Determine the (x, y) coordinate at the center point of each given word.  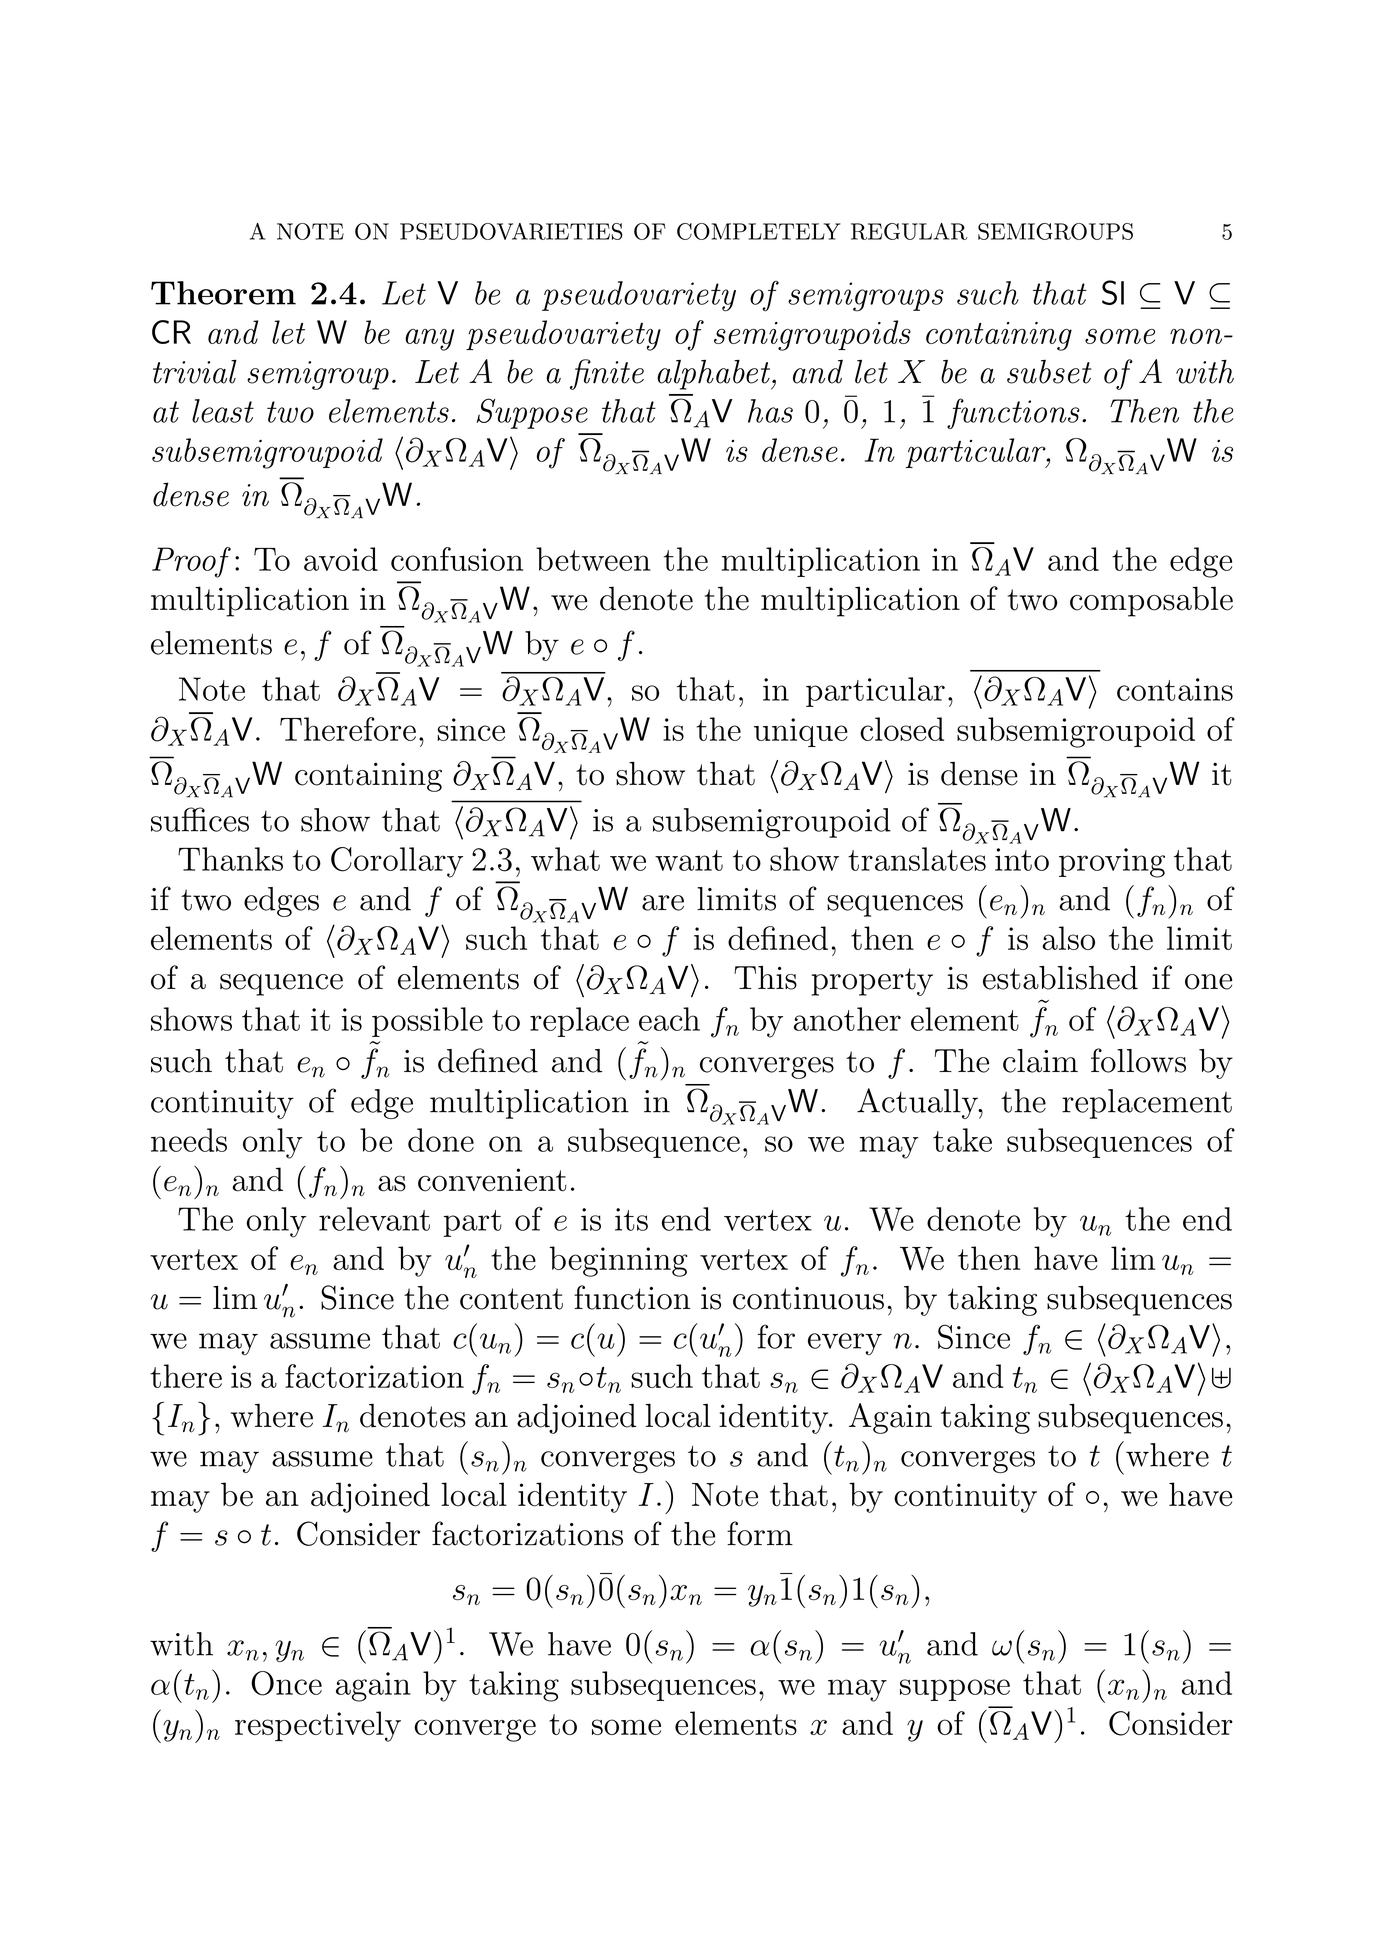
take (962, 1140)
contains (1175, 689)
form (760, 1533)
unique (801, 732)
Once (286, 1683)
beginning (618, 1261)
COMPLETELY (759, 231)
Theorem (223, 293)
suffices (200, 819)
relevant (374, 1219)
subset (1049, 372)
